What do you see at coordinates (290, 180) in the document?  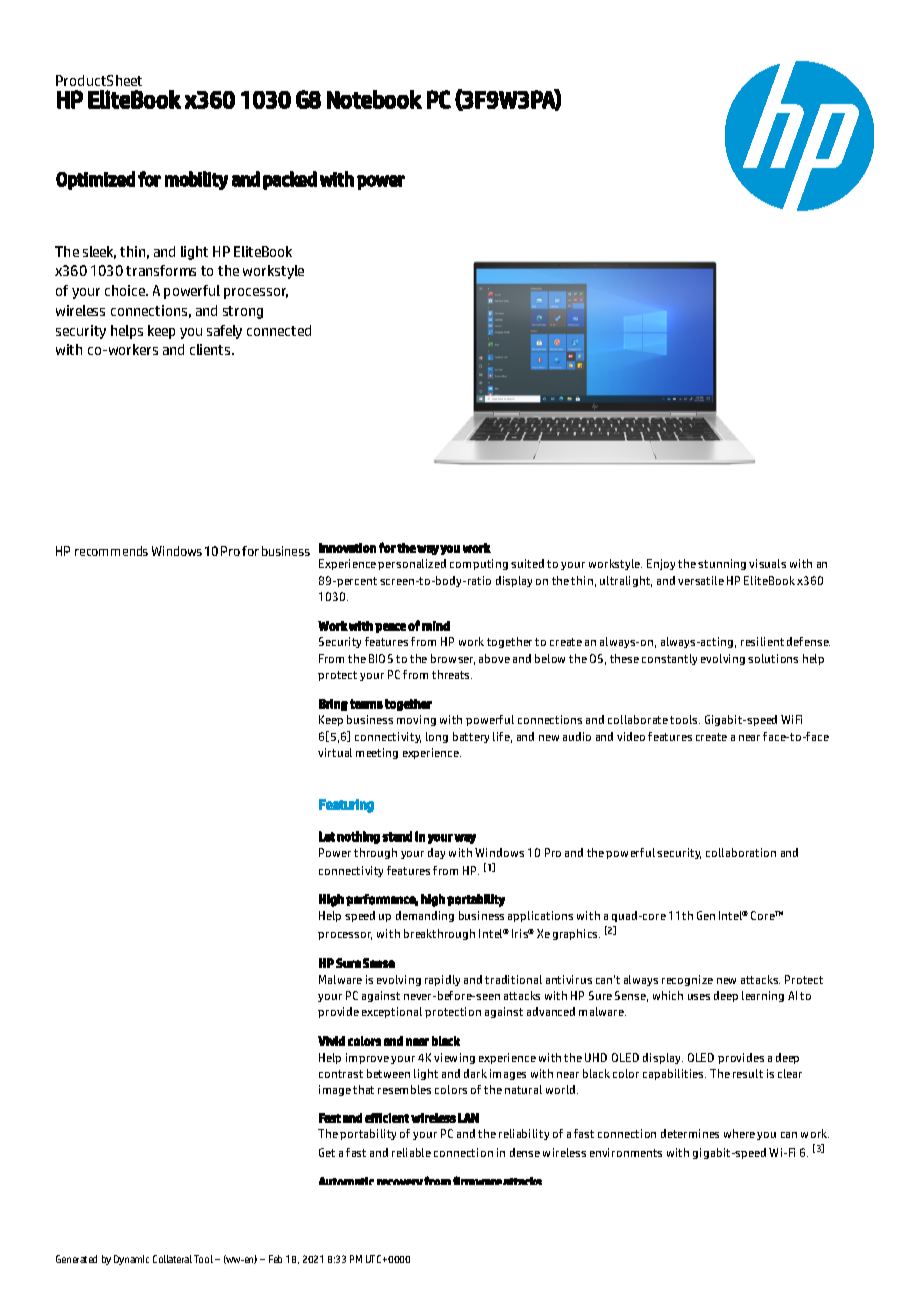 I see `packed` at bounding box center [290, 180].
